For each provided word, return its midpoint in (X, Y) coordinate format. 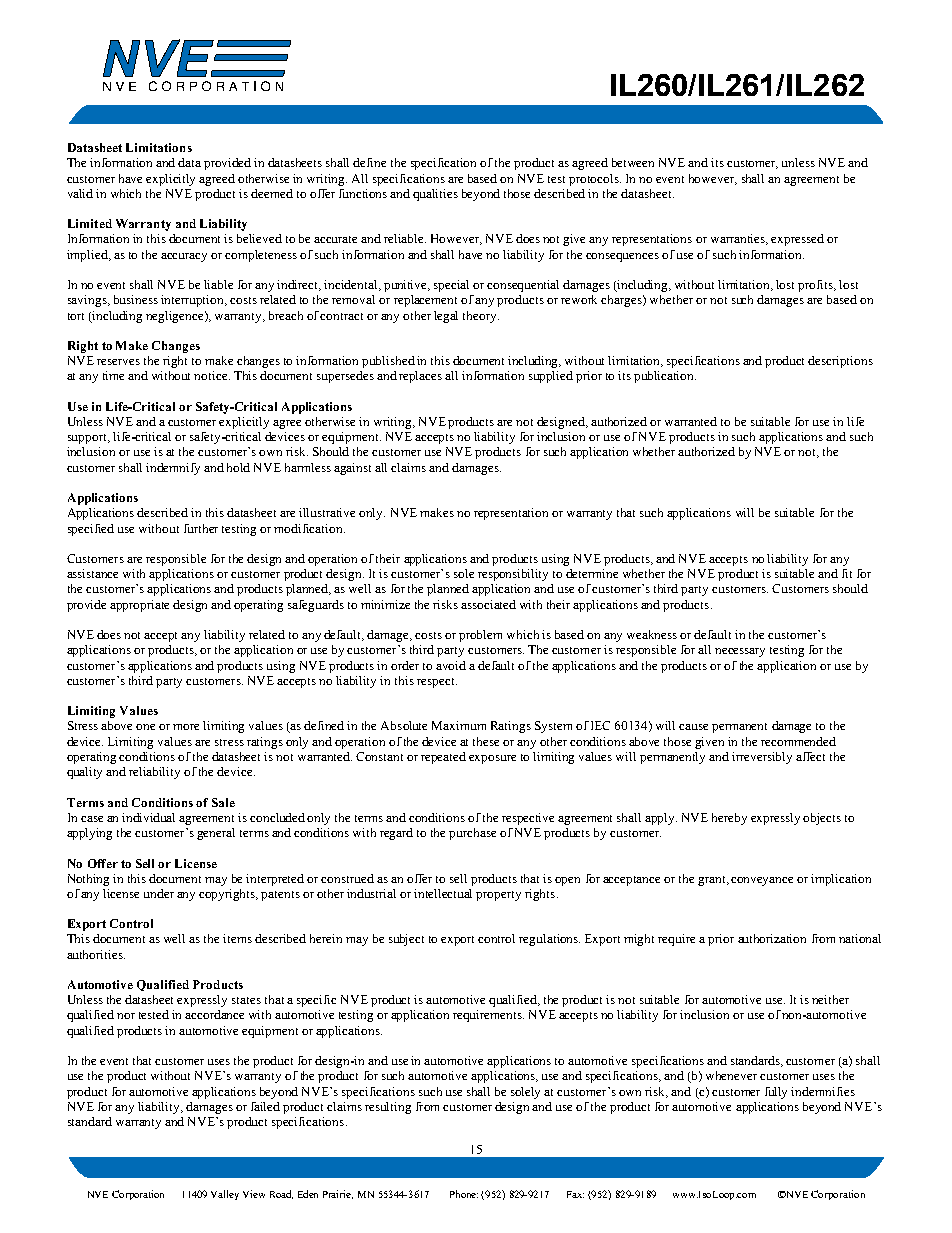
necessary (740, 652)
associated (488, 604)
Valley (225, 1195)
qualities (435, 195)
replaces (420, 377)
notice (212, 375)
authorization (772, 938)
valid (80, 193)
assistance (92, 573)
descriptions (840, 362)
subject (406, 940)
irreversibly (762, 758)
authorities (96, 954)
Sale (223, 802)
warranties (739, 239)
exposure (492, 759)
